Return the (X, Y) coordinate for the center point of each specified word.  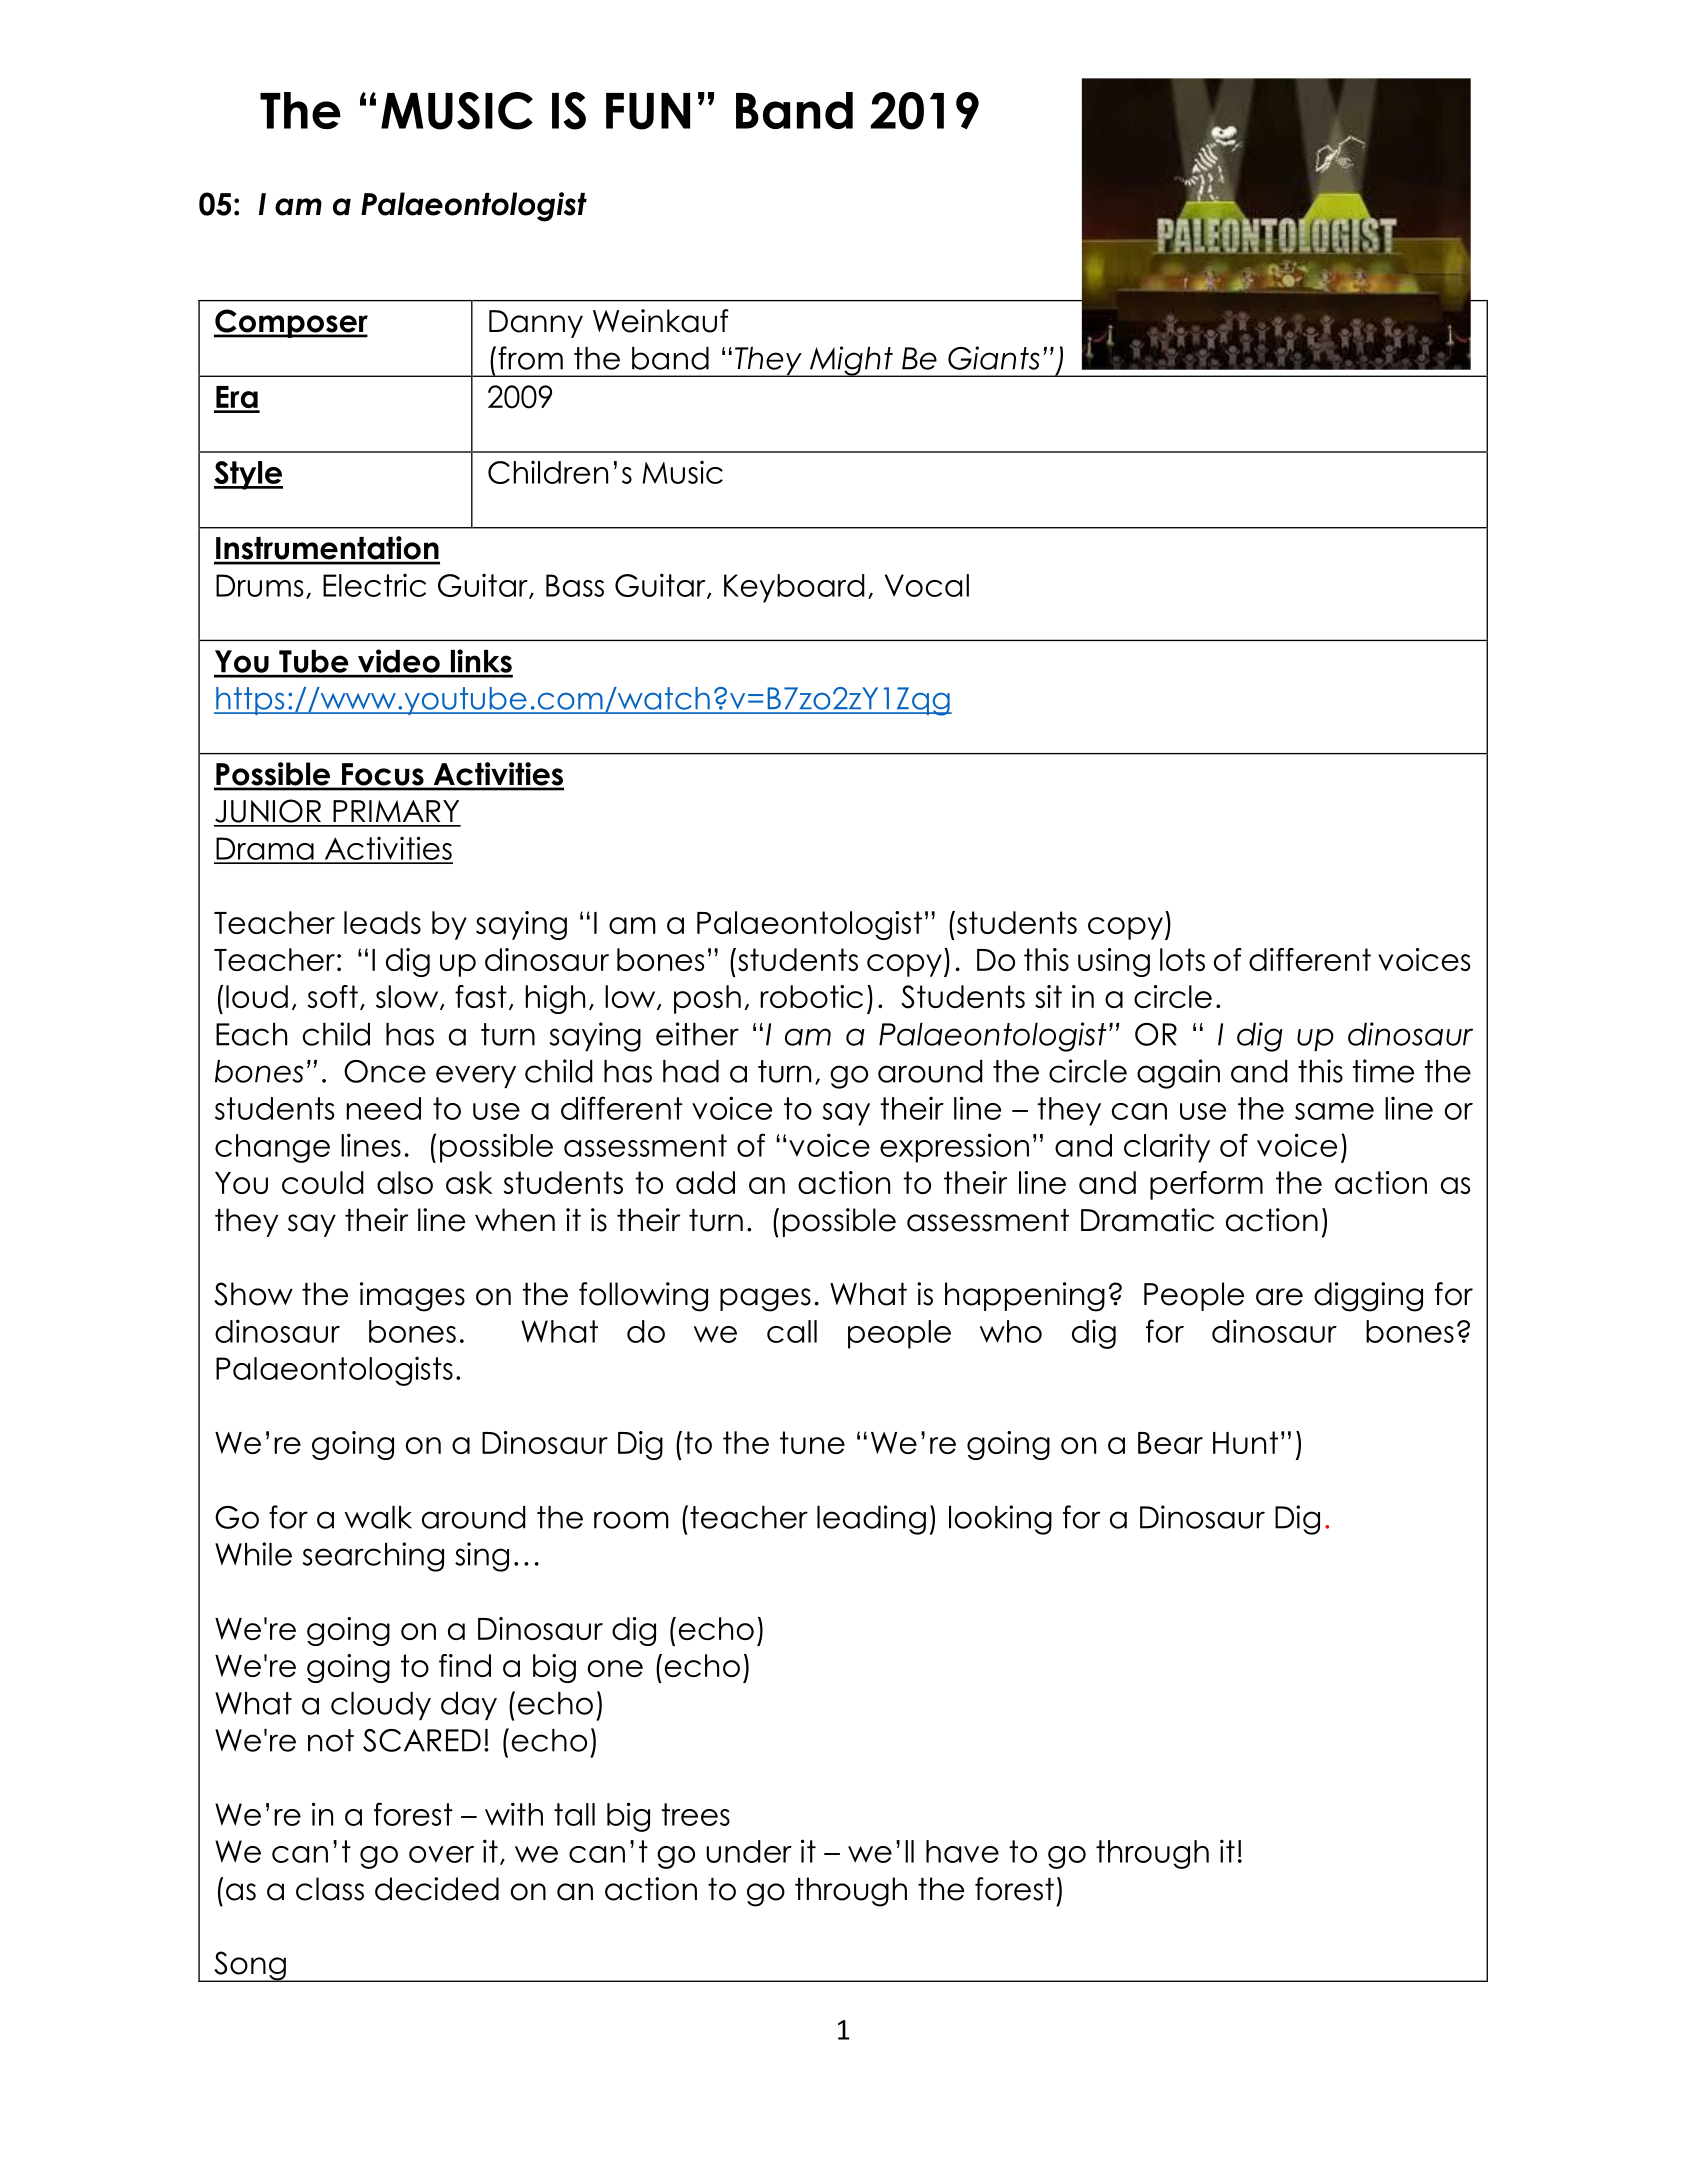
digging (1368, 1297)
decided (437, 1889)
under (749, 1851)
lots (1182, 959)
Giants (994, 358)
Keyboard (794, 588)
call (792, 1331)
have (962, 1851)
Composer (291, 323)
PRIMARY (396, 811)
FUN (648, 111)
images (412, 1297)
